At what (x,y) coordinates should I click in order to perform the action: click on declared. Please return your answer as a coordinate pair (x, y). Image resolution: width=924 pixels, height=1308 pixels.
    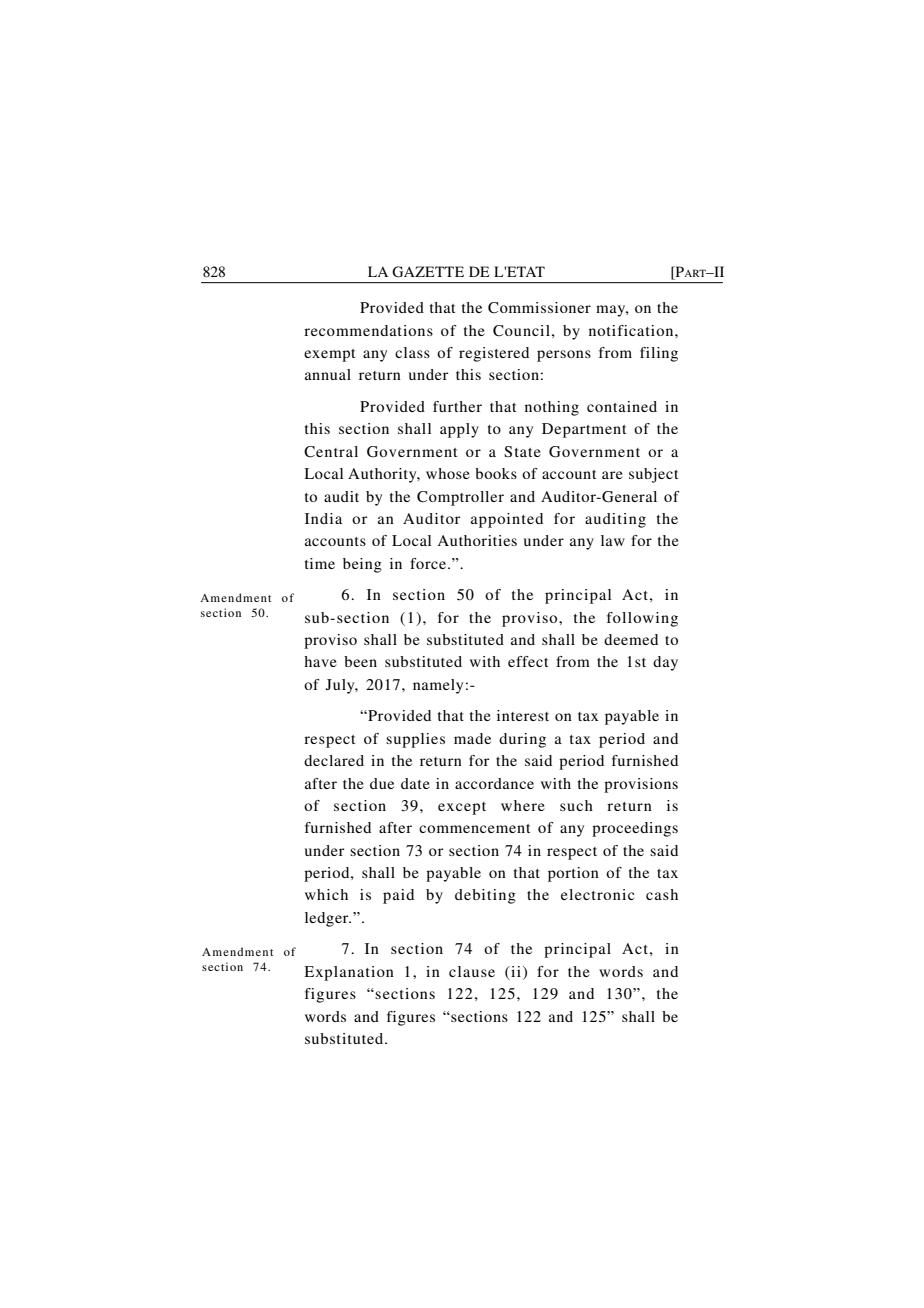
    Looking at the image, I should click on (334, 760).
